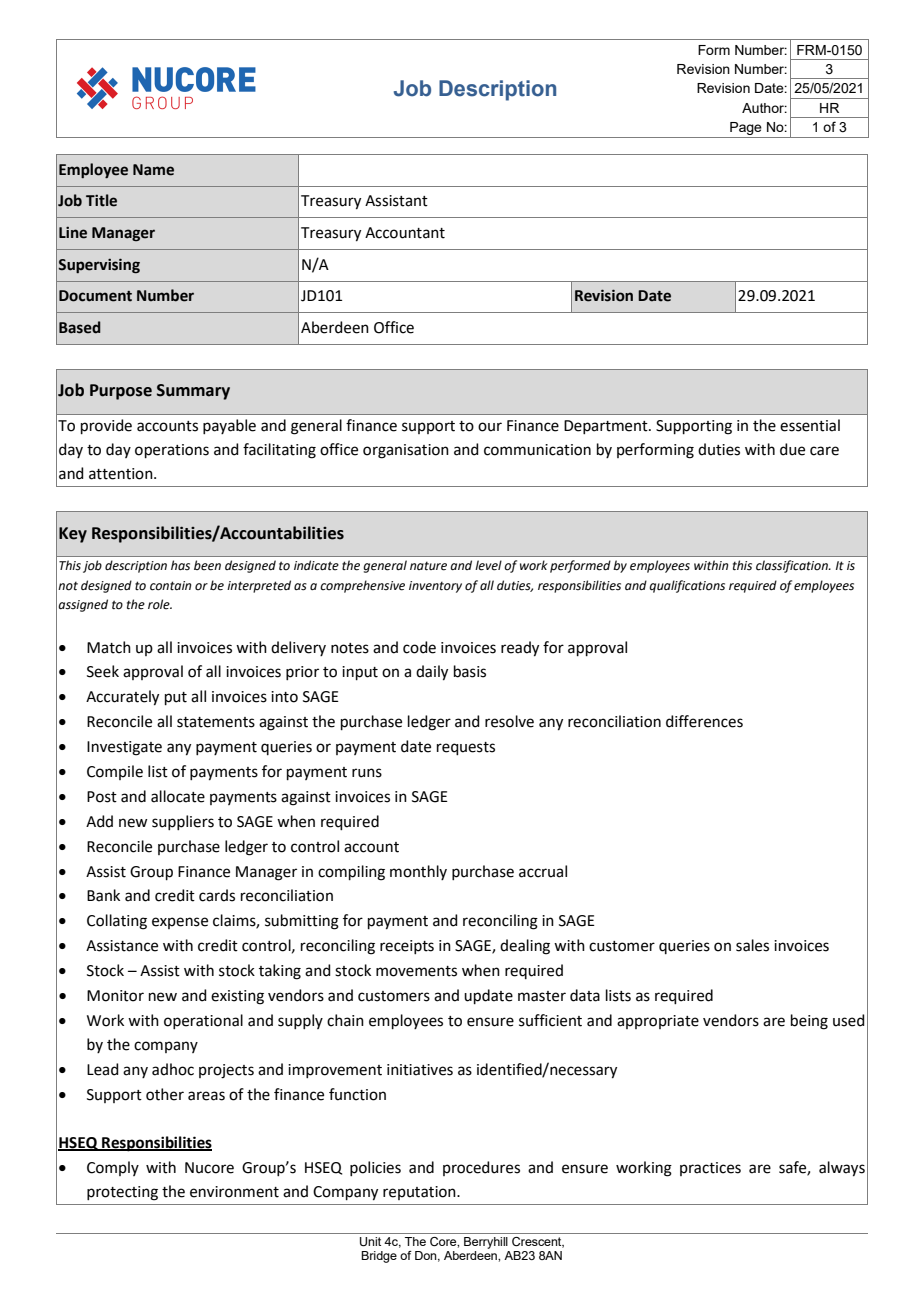 The width and height of the screenshot is (924, 1308). Describe the element at coordinates (153, 170) in the screenshot. I see `Name` at that location.
